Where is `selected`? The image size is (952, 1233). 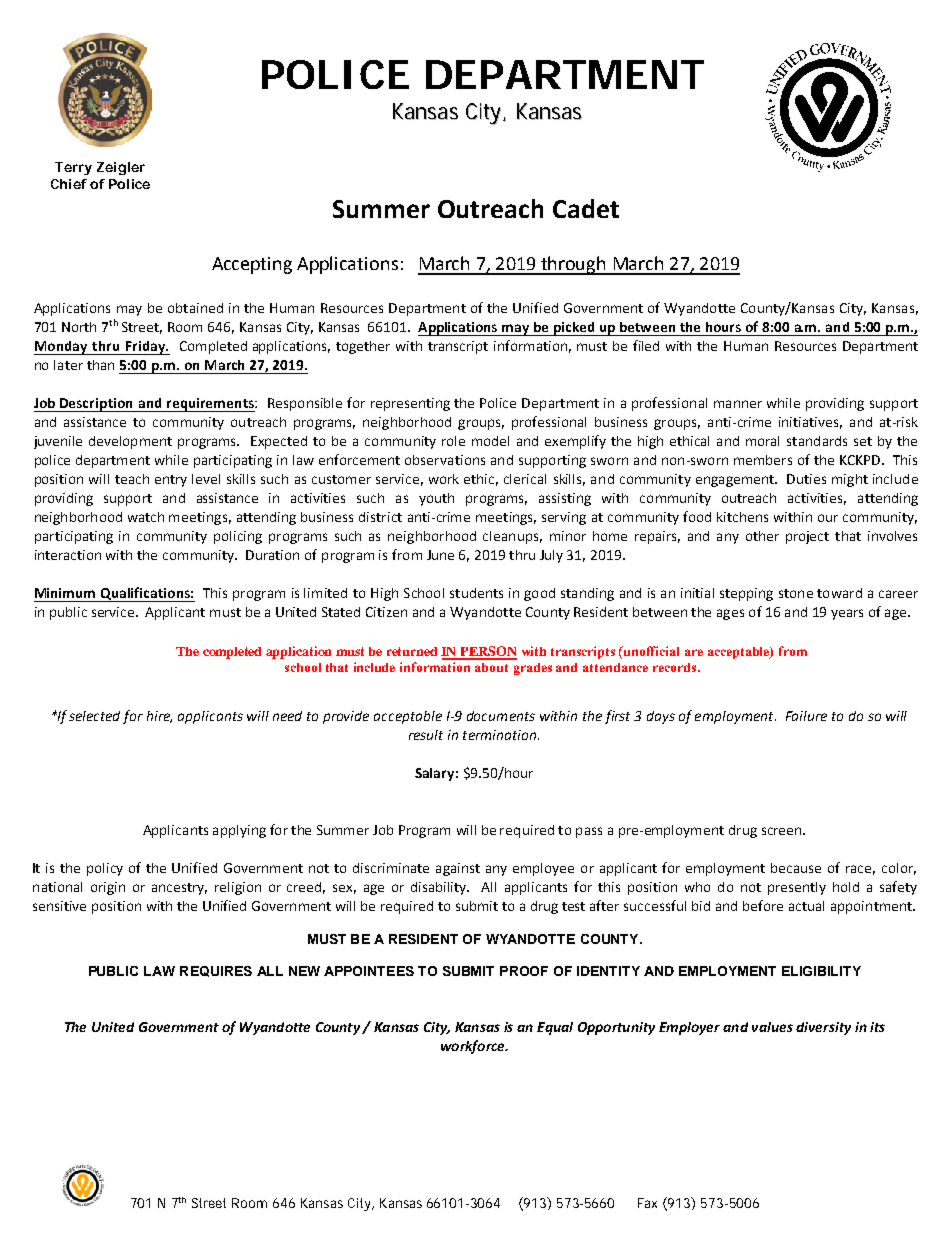 selected is located at coordinates (94, 716).
